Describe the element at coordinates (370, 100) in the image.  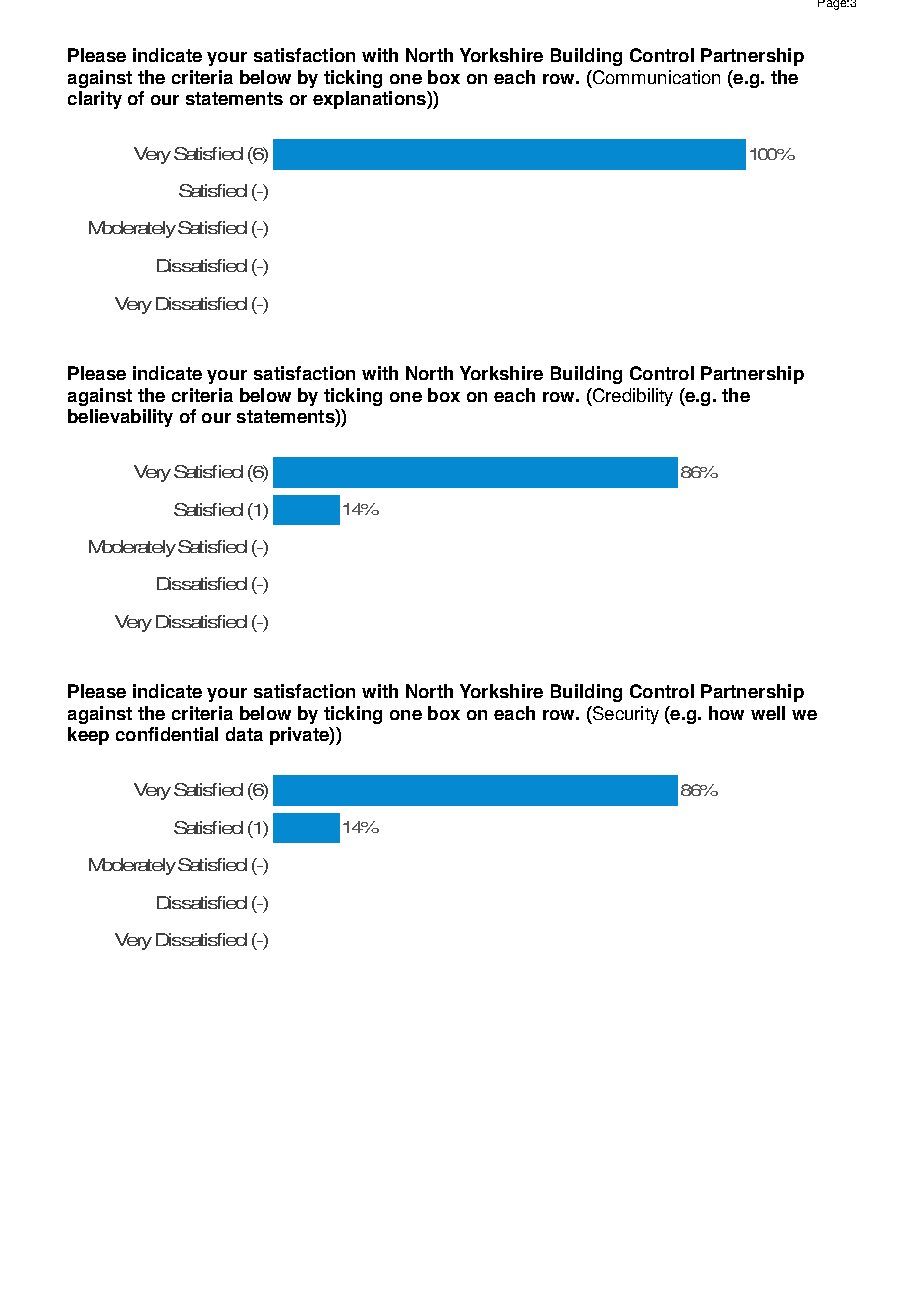
I see `explanations` at that location.
